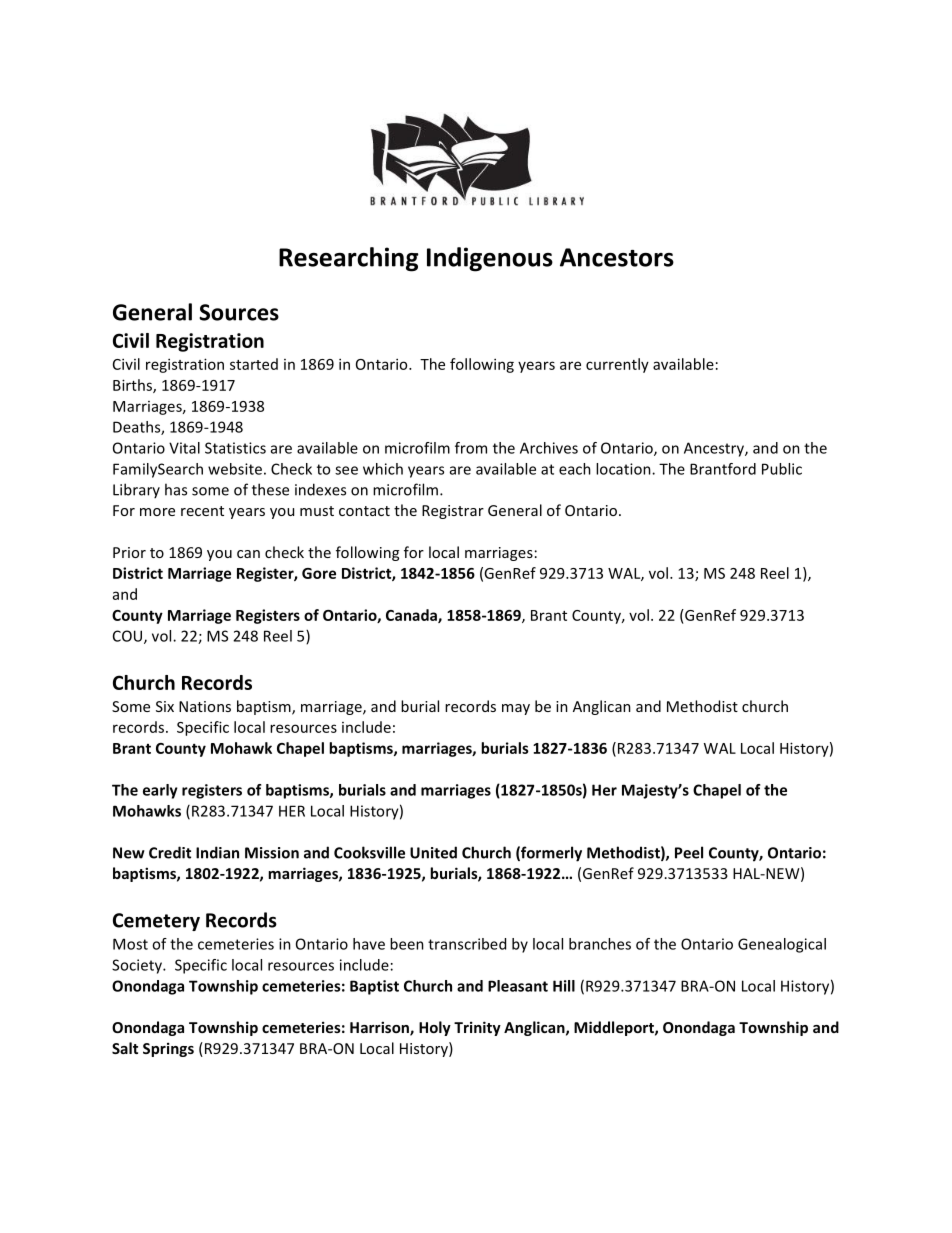  What do you see at coordinates (254, 364) in the screenshot?
I see `started` at bounding box center [254, 364].
